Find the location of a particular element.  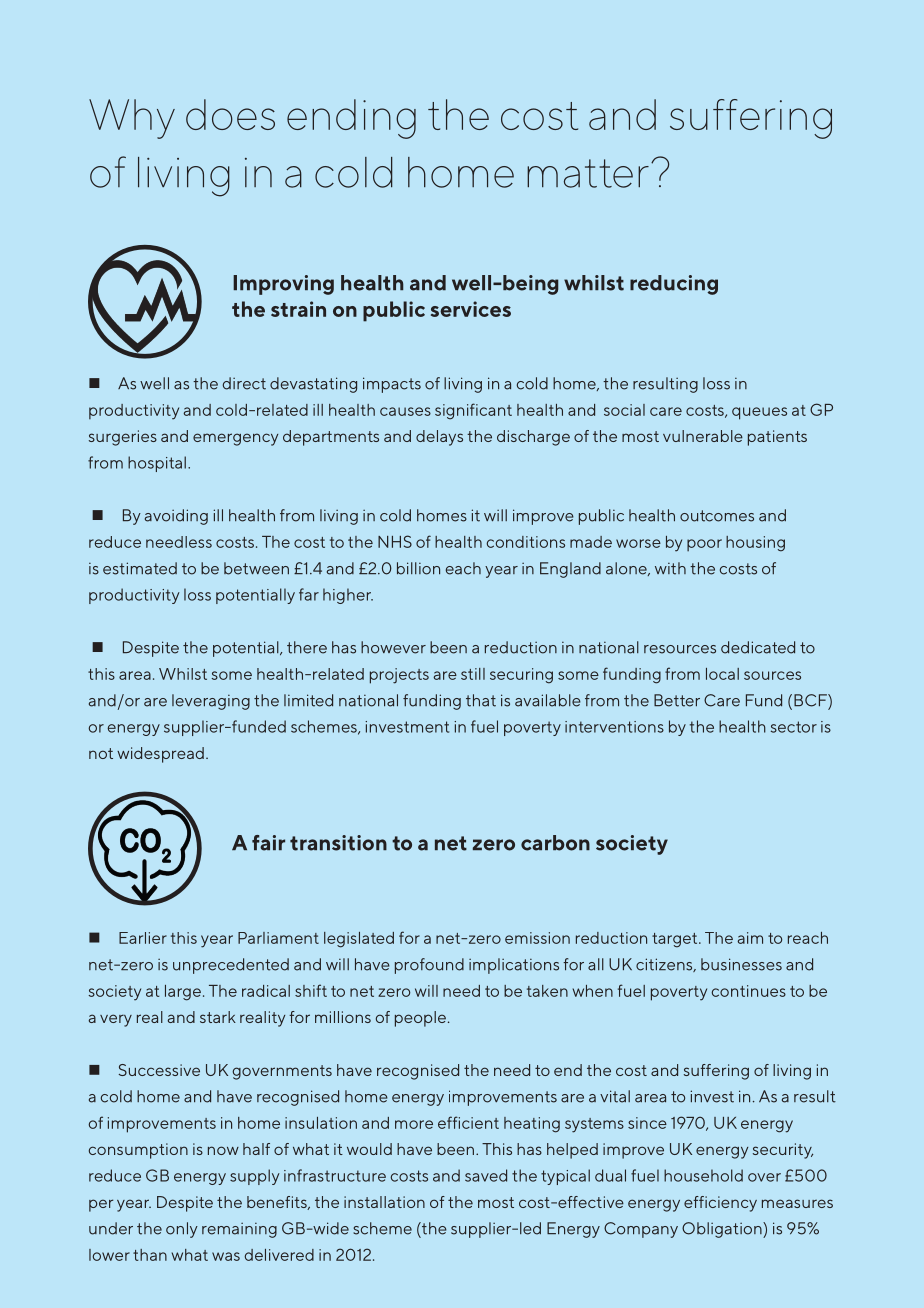

fair is located at coordinates (268, 843).
